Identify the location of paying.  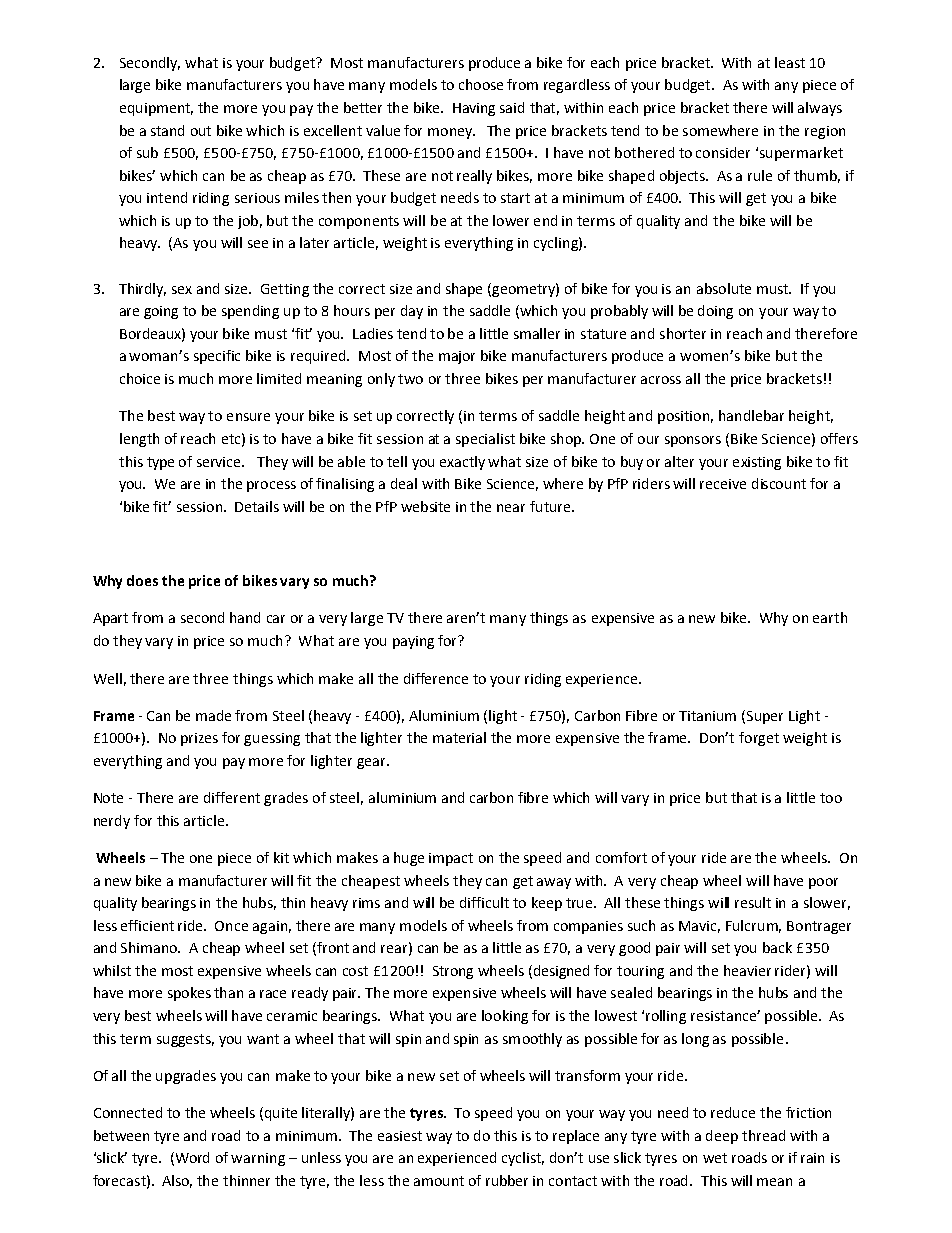
(413, 642).
